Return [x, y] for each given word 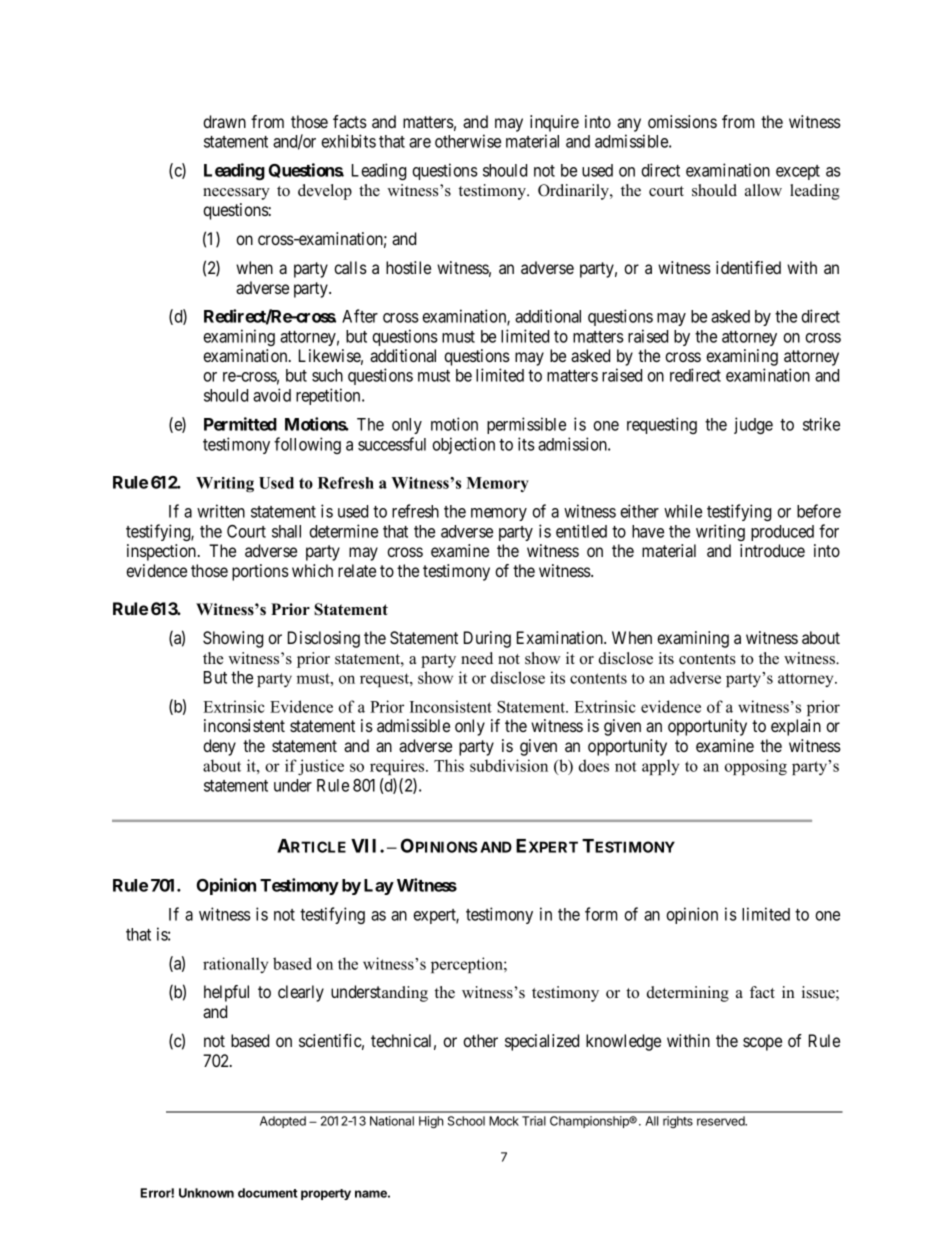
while [683, 511]
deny [219, 747]
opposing [756, 767]
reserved [722, 1121]
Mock [504, 1121]
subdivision [509, 765]
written [221, 511]
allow [763, 190]
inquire [554, 123]
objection [463, 445]
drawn [224, 121]
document [267, 1193]
